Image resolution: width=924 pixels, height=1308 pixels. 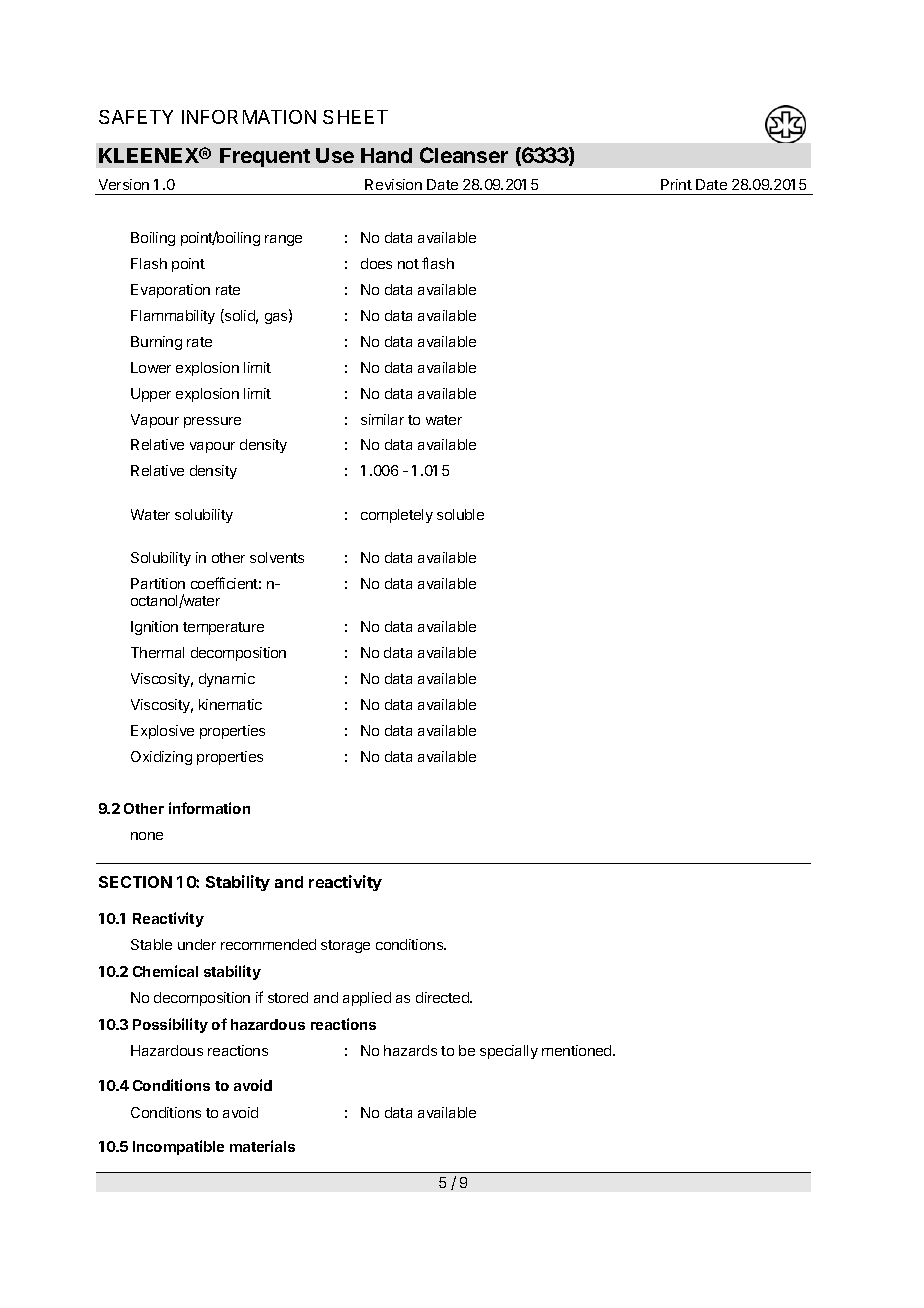 What do you see at coordinates (136, 117) in the screenshot?
I see `SAFETY` at bounding box center [136, 117].
